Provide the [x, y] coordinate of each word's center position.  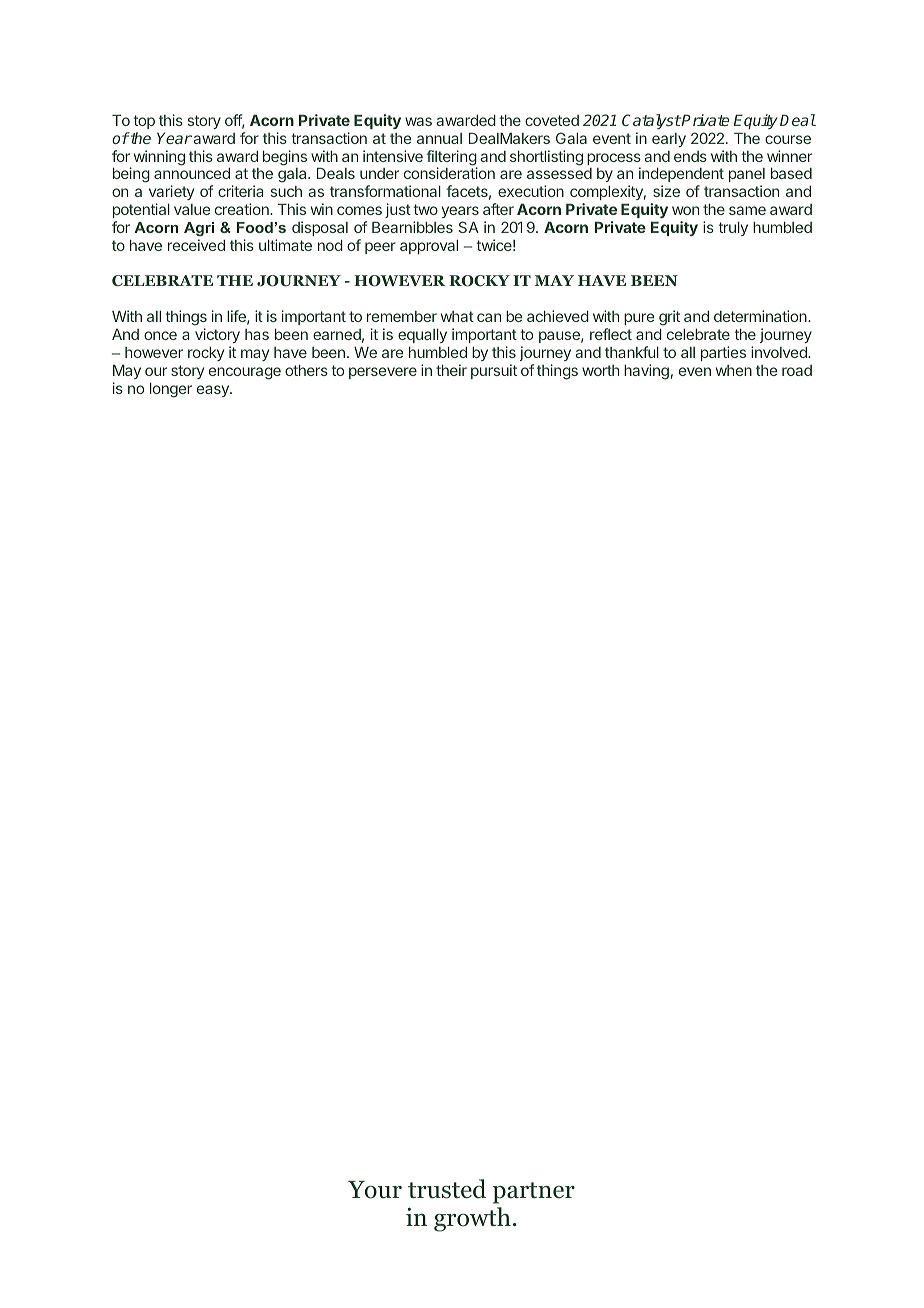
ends [690, 156]
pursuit [494, 371]
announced [192, 173]
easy [214, 391]
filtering [451, 159]
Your [375, 1190]
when [734, 370]
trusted [447, 1189]
